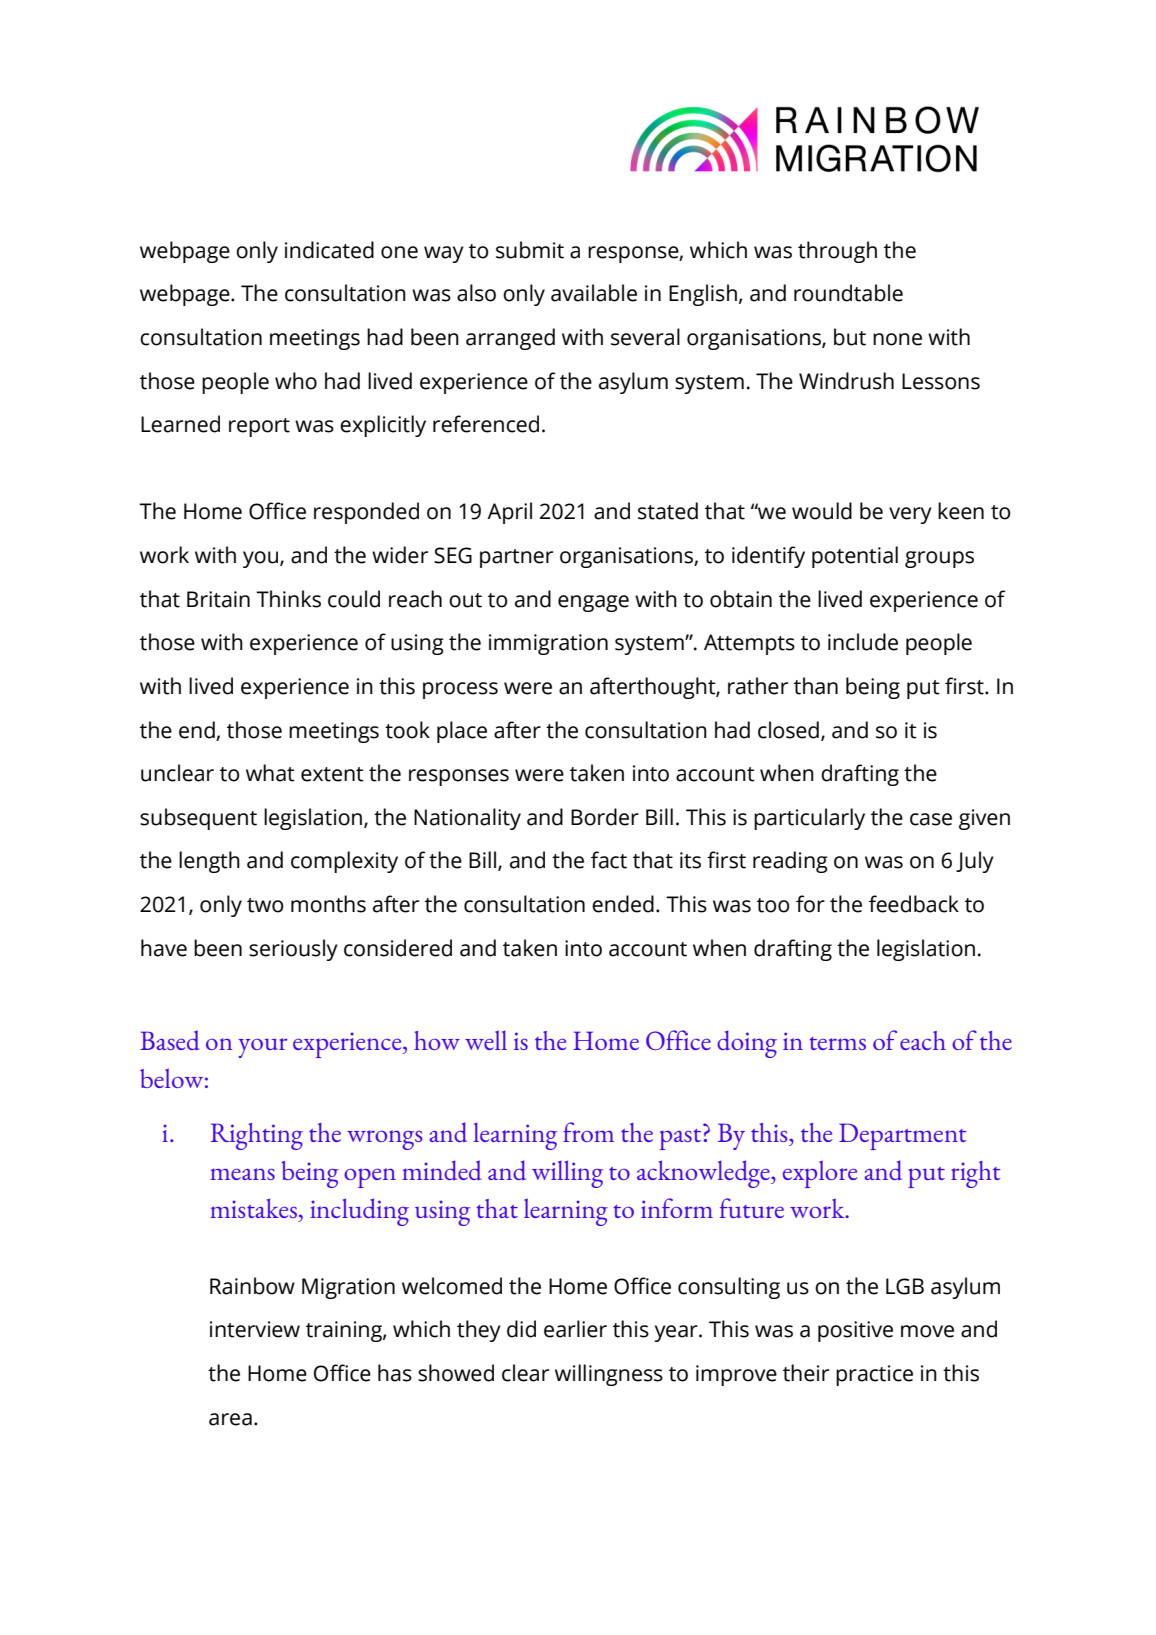 This document has height=1635, width=1156. I want to click on roundtable, so click(848, 293).
